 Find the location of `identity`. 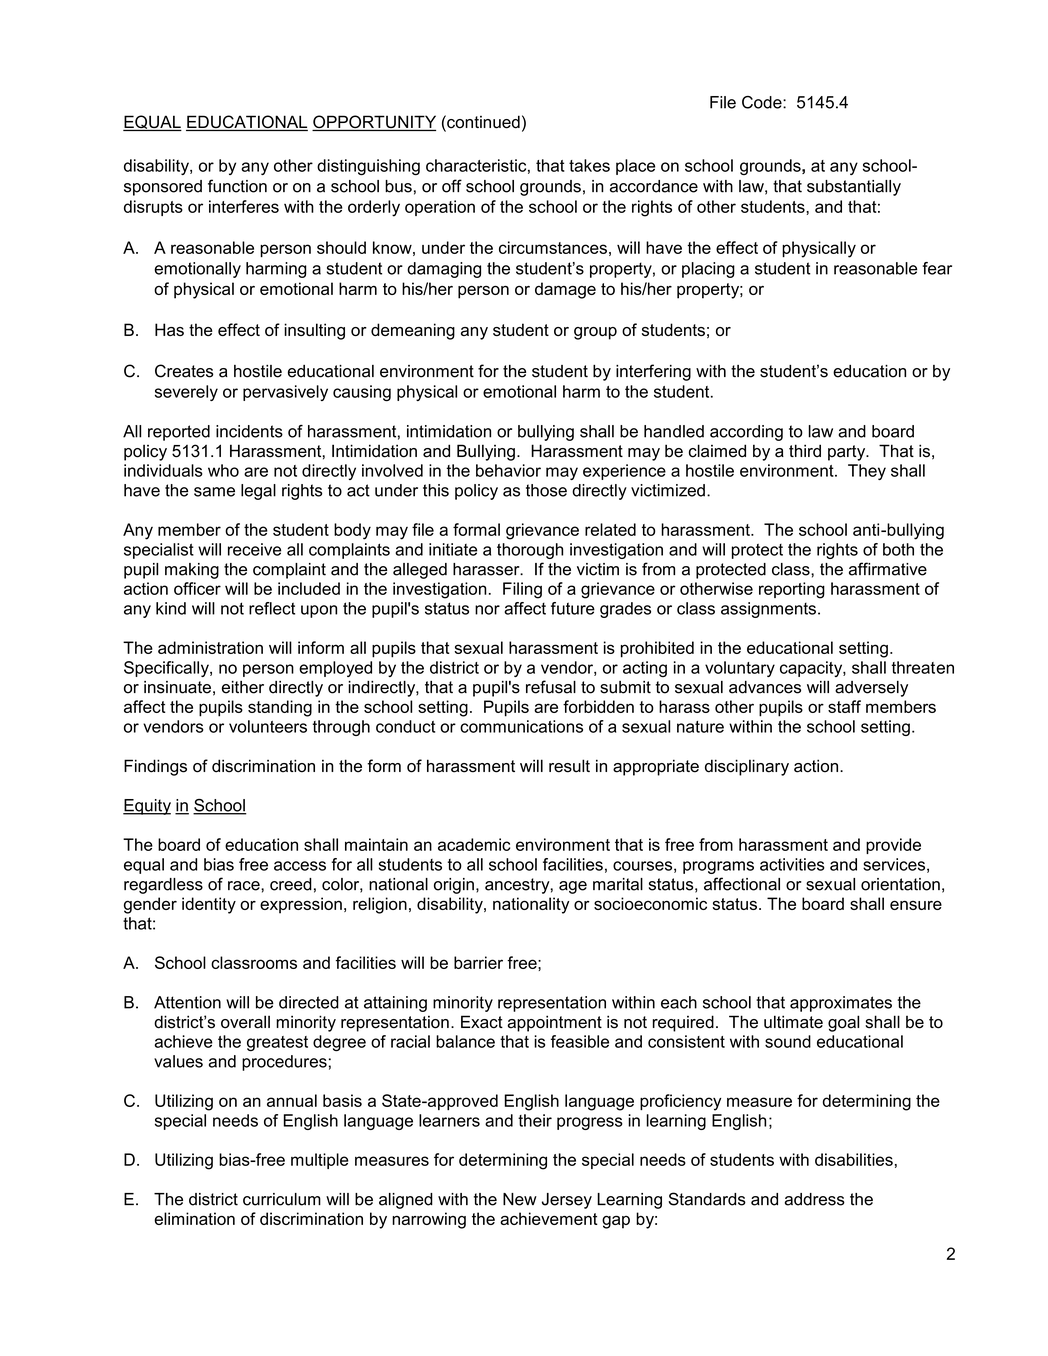

identity is located at coordinates (209, 905).
